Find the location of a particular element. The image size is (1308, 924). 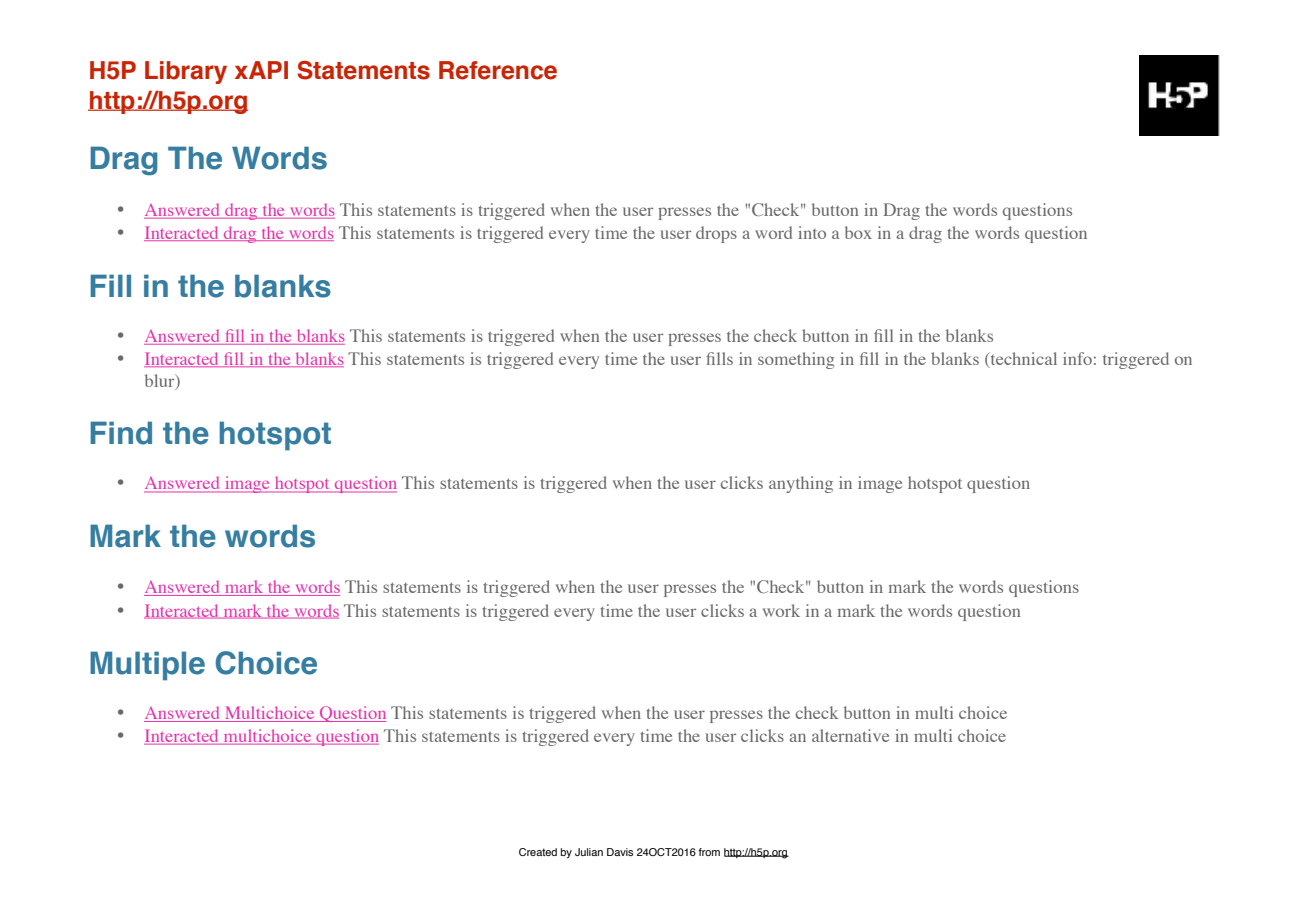

into is located at coordinates (812, 232).
